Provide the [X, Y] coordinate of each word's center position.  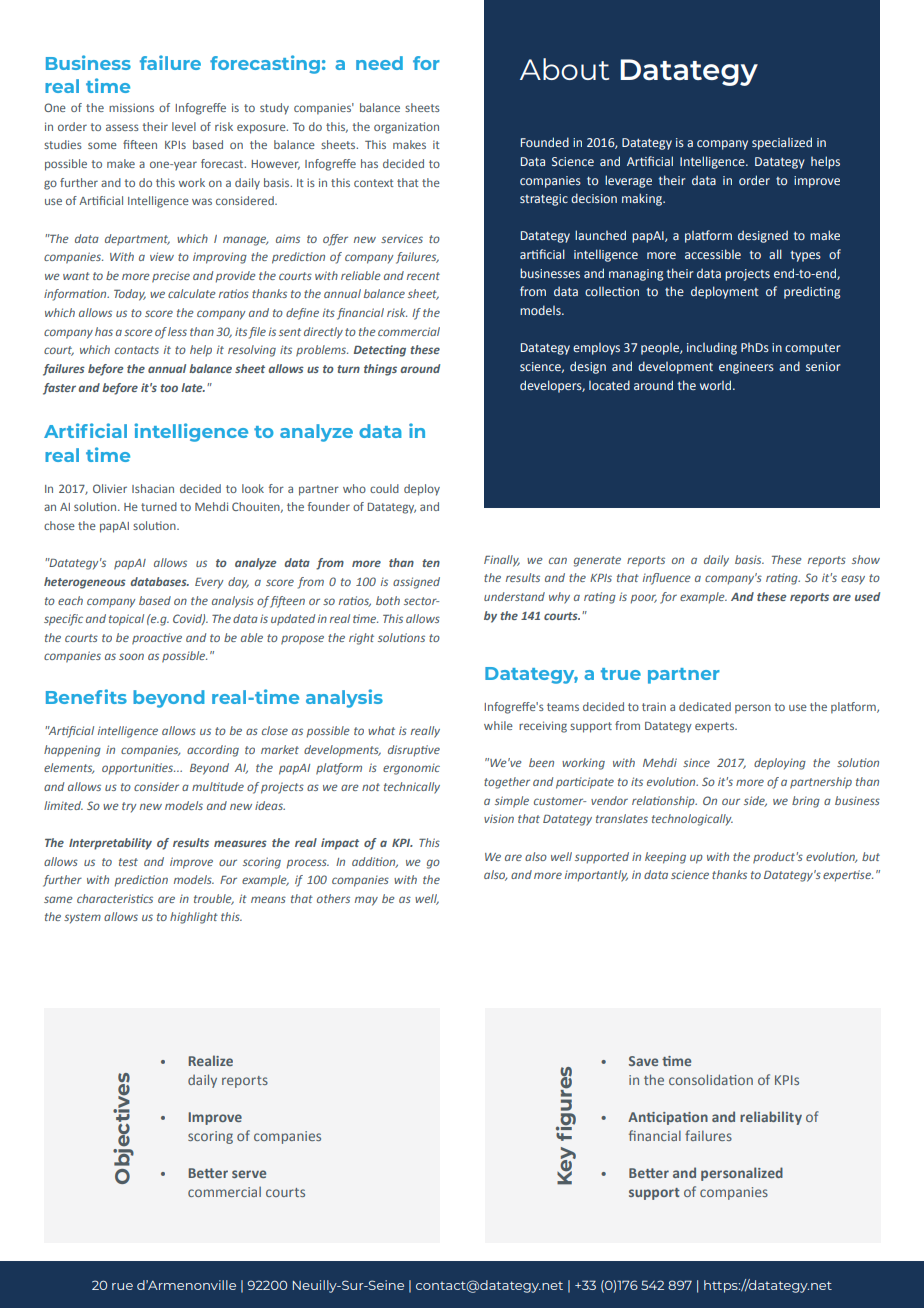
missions [131, 107]
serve [249, 1174]
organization [406, 128]
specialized [782, 143]
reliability [771, 1118]
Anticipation [668, 1118]
